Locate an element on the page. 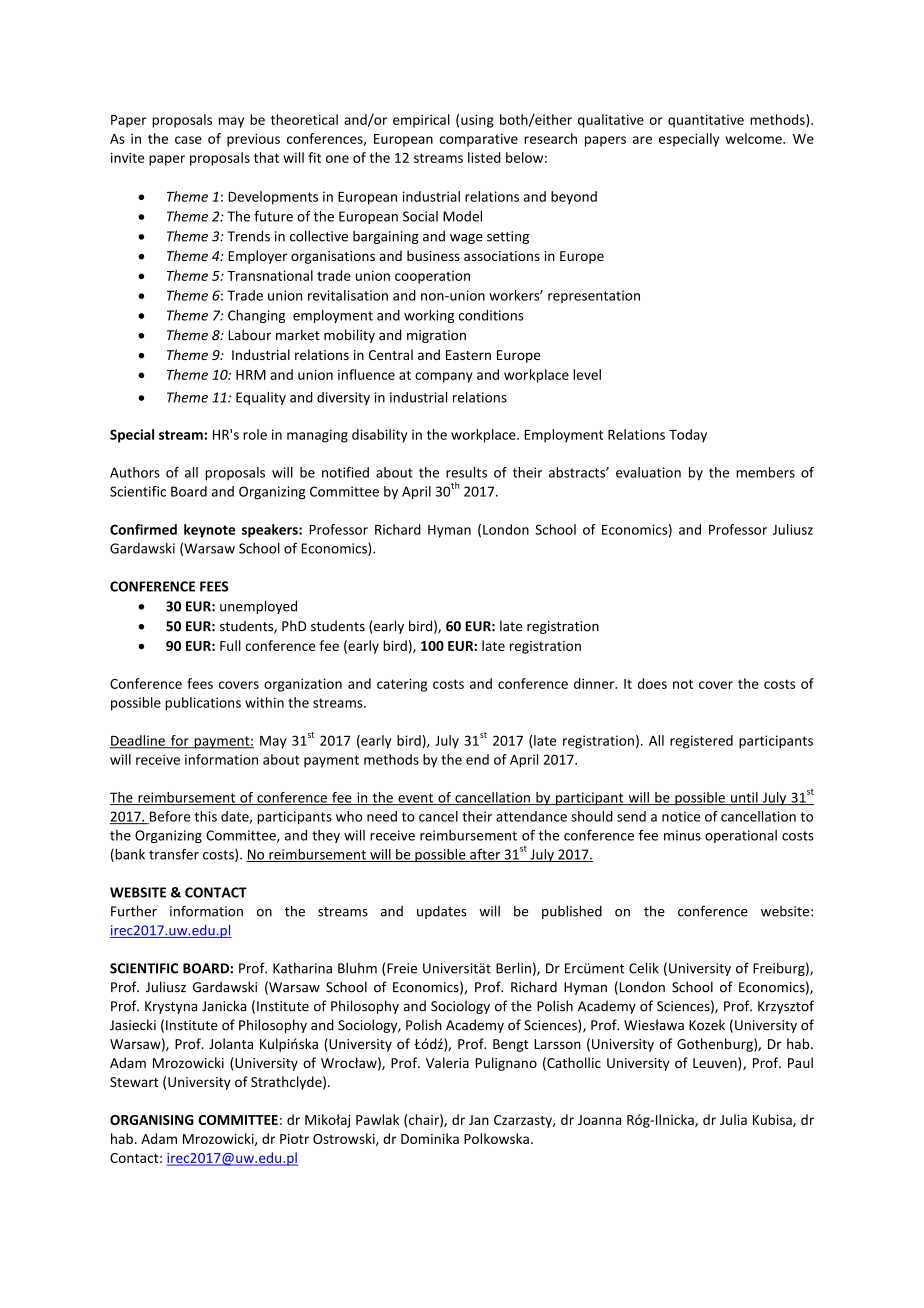  Valeria is located at coordinates (447, 1062).
